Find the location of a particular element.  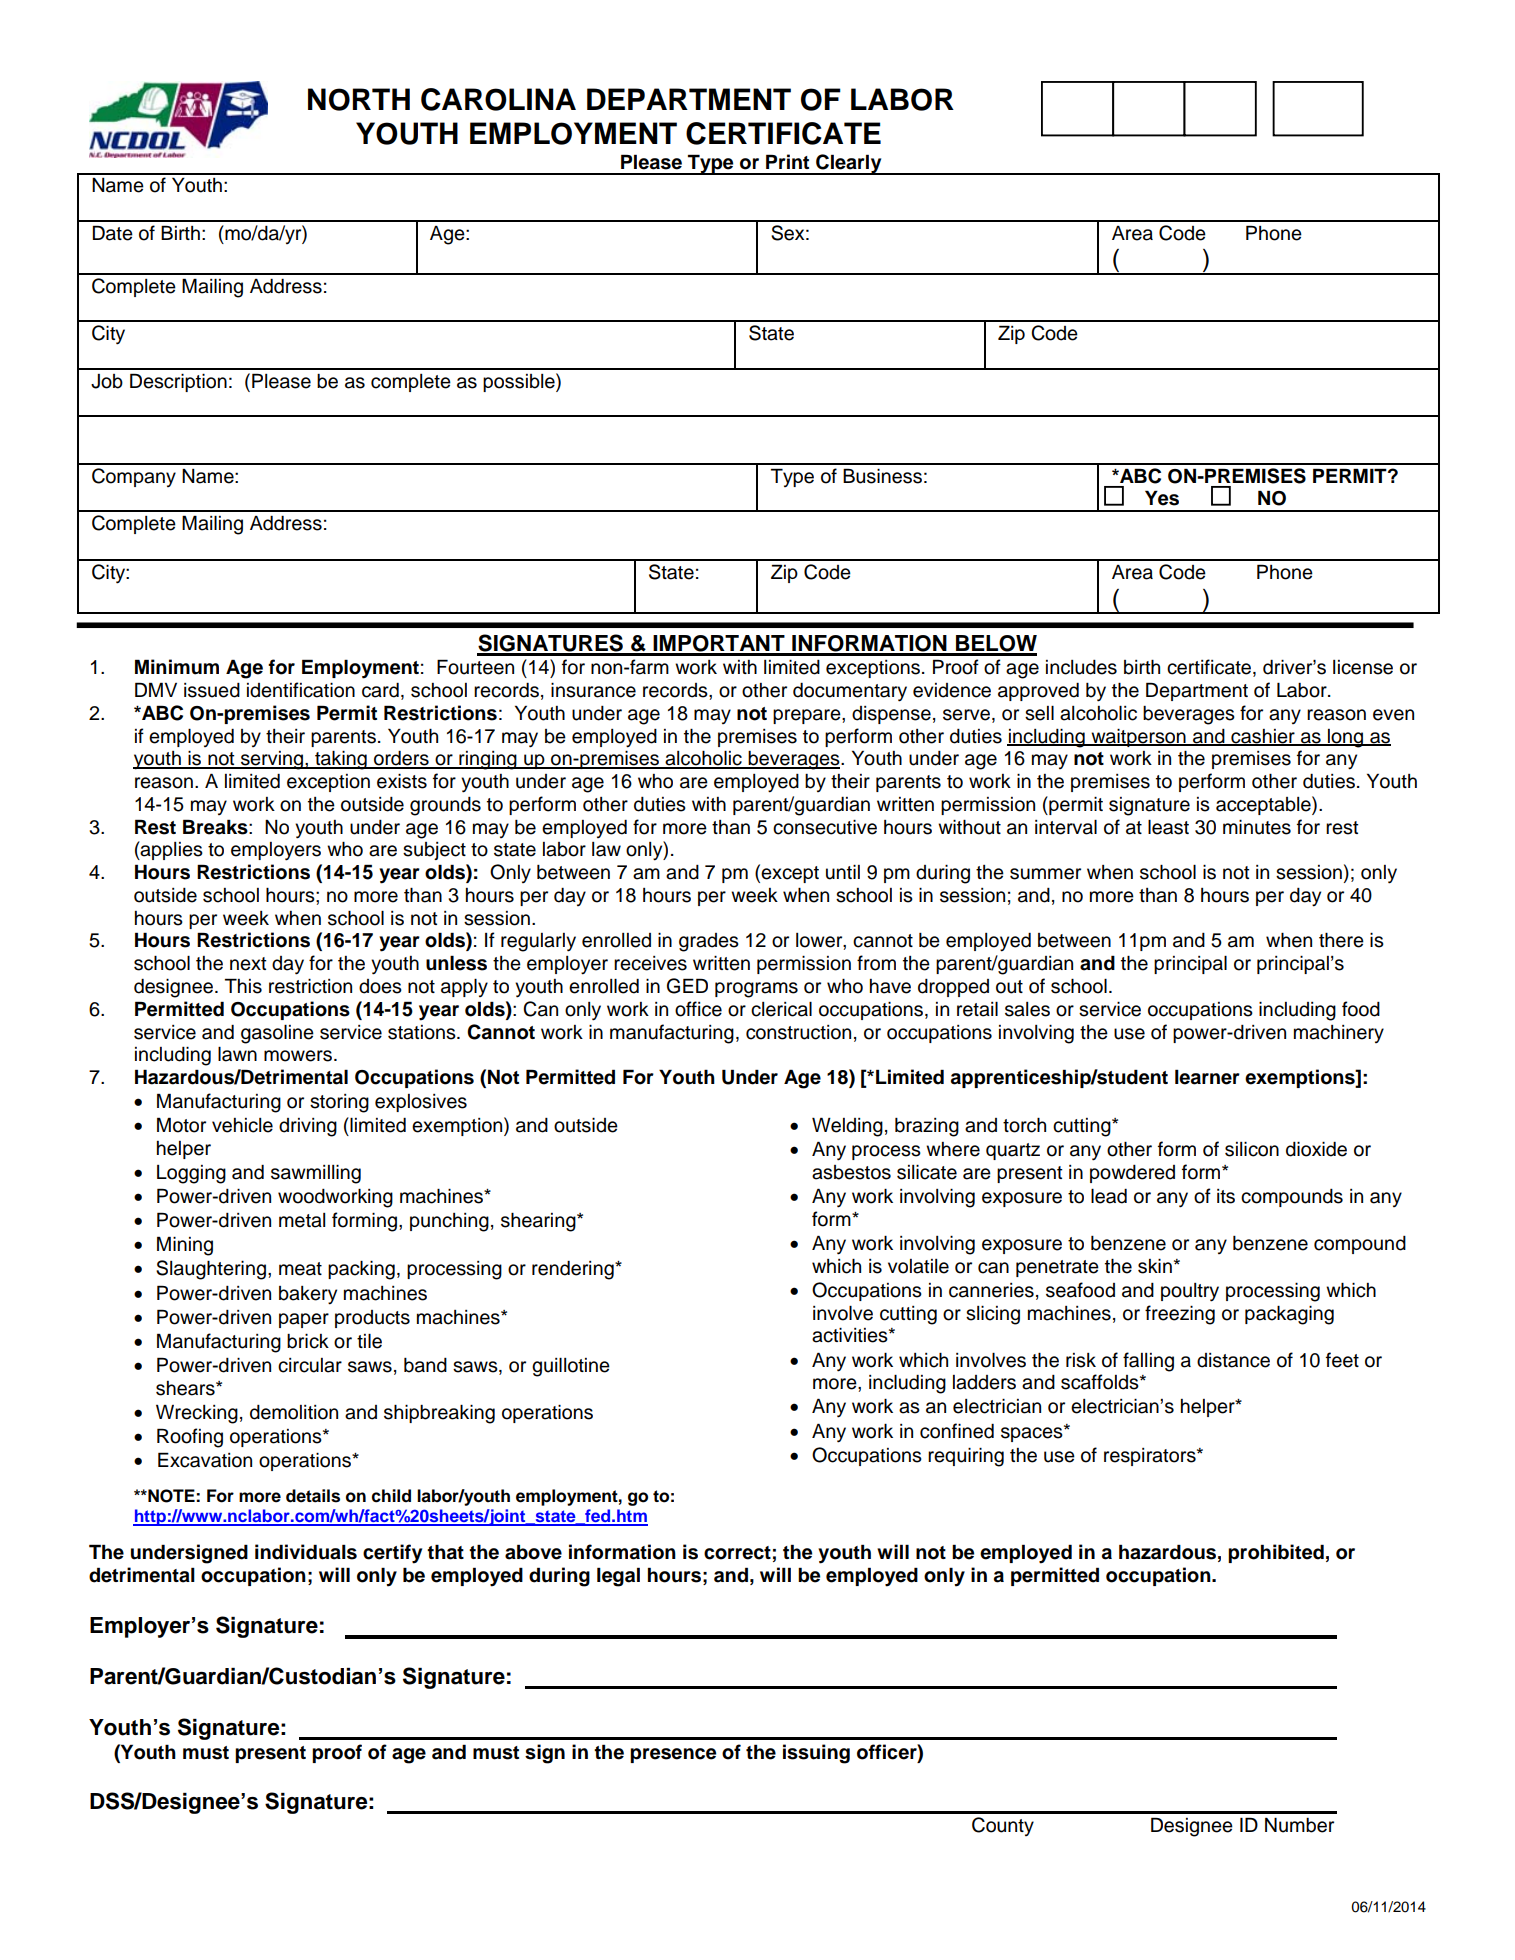

Print is located at coordinates (787, 161).
